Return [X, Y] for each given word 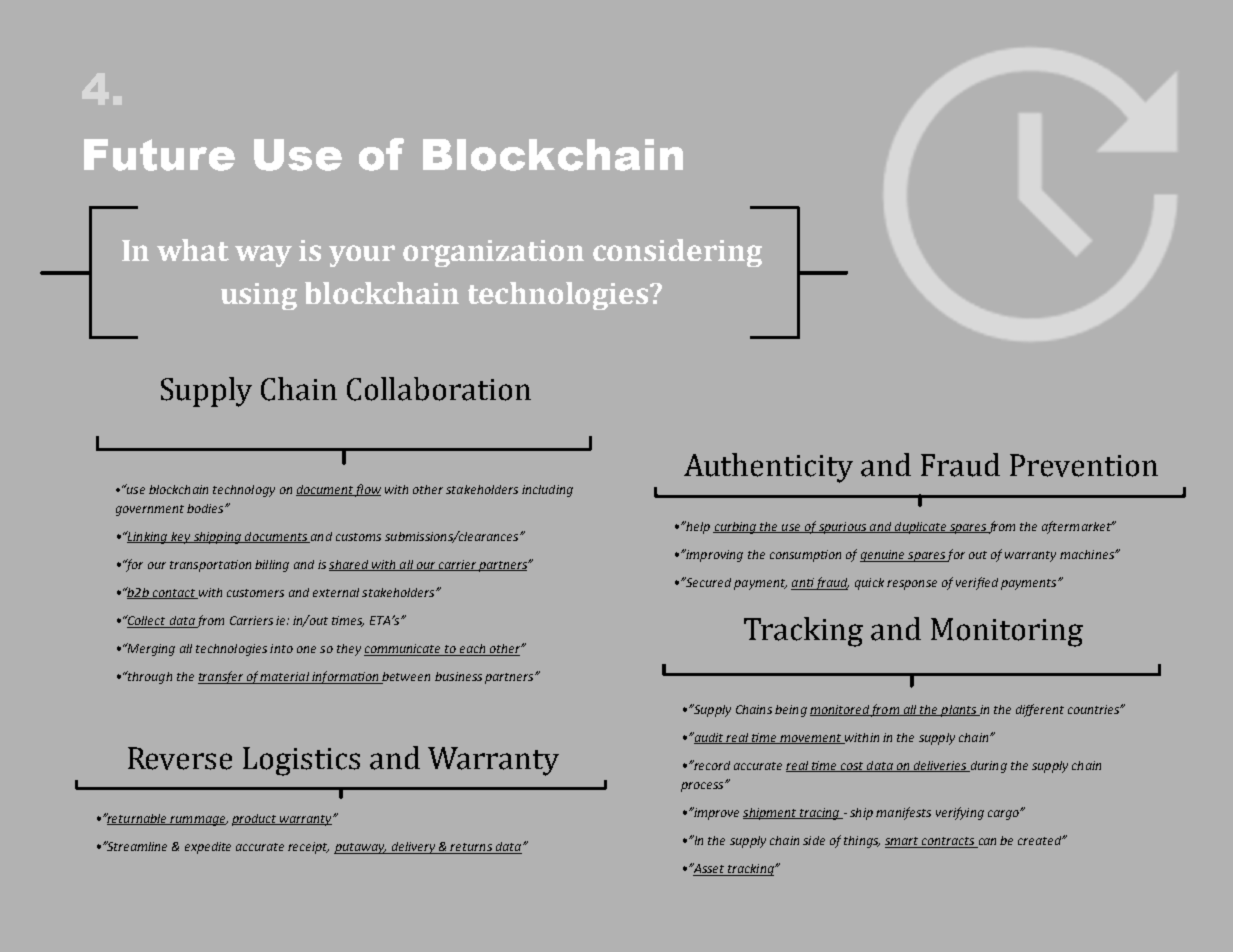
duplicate [921, 528]
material [285, 678]
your [362, 256]
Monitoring [1007, 632]
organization [493, 253]
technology [244, 491]
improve [715, 813]
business [458, 676]
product [255, 820]
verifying [960, 813]
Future [159, 155]
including [547, 491]
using [259, 296]
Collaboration [439, 389]
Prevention [1084, 465]
